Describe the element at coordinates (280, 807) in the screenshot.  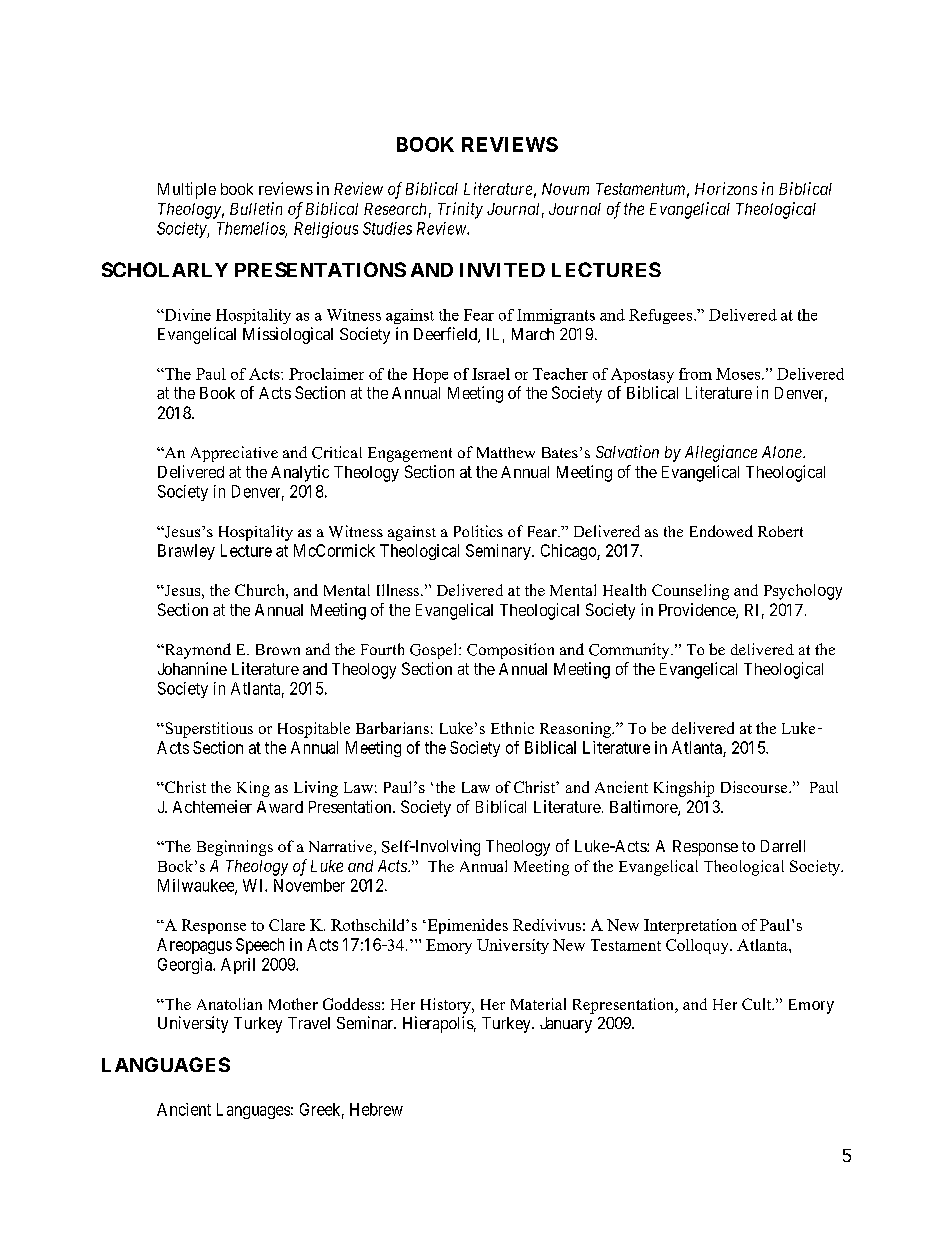
I see `Award` at that location.
